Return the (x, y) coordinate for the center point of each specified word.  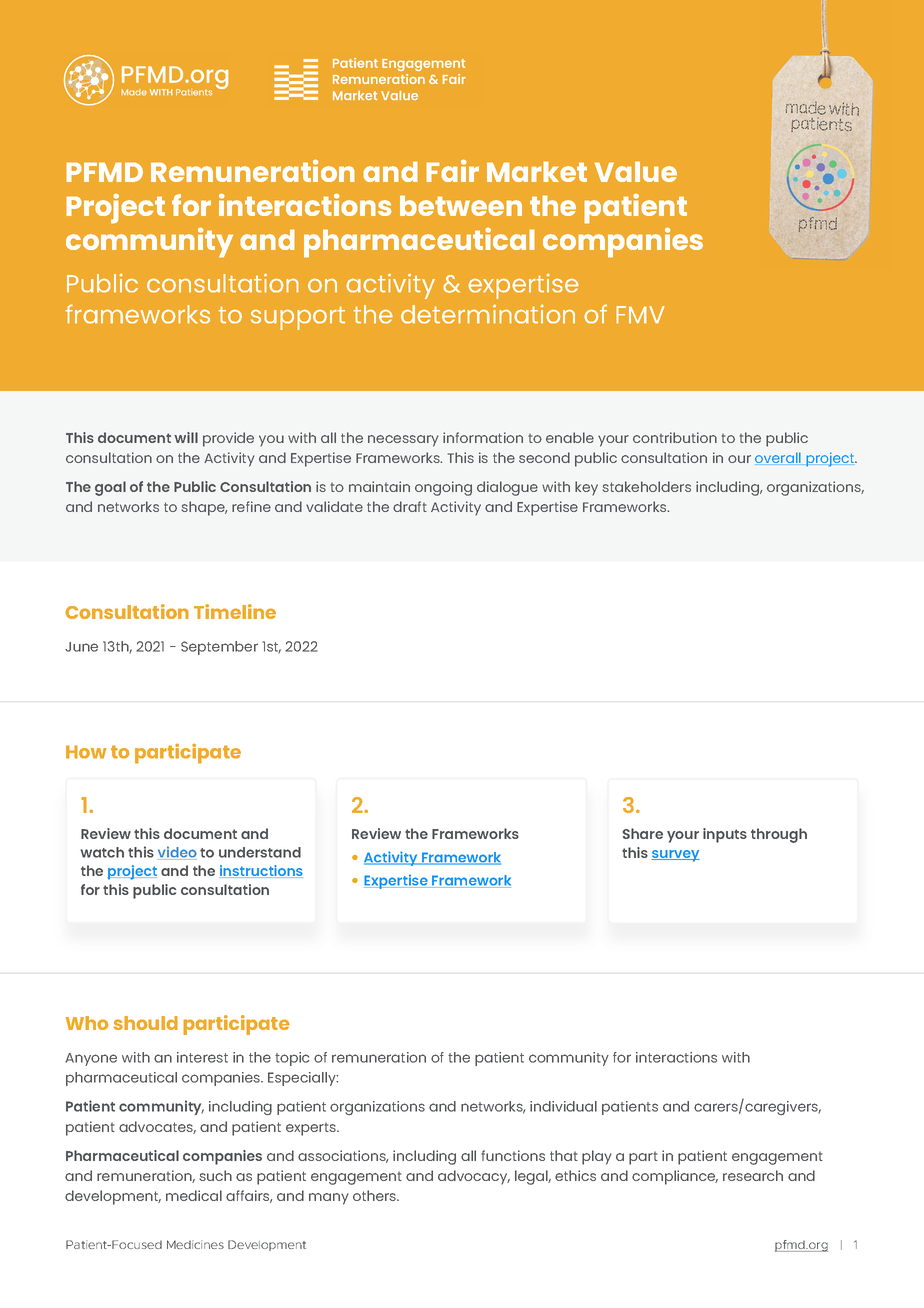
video (177, 853)
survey (675, 856)
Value (635, 171)
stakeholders (647, 486)
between (461, 205)
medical (194, 1195)
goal (110, 488)
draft (410, 506)
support (298, 318)
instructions (261, 871)
